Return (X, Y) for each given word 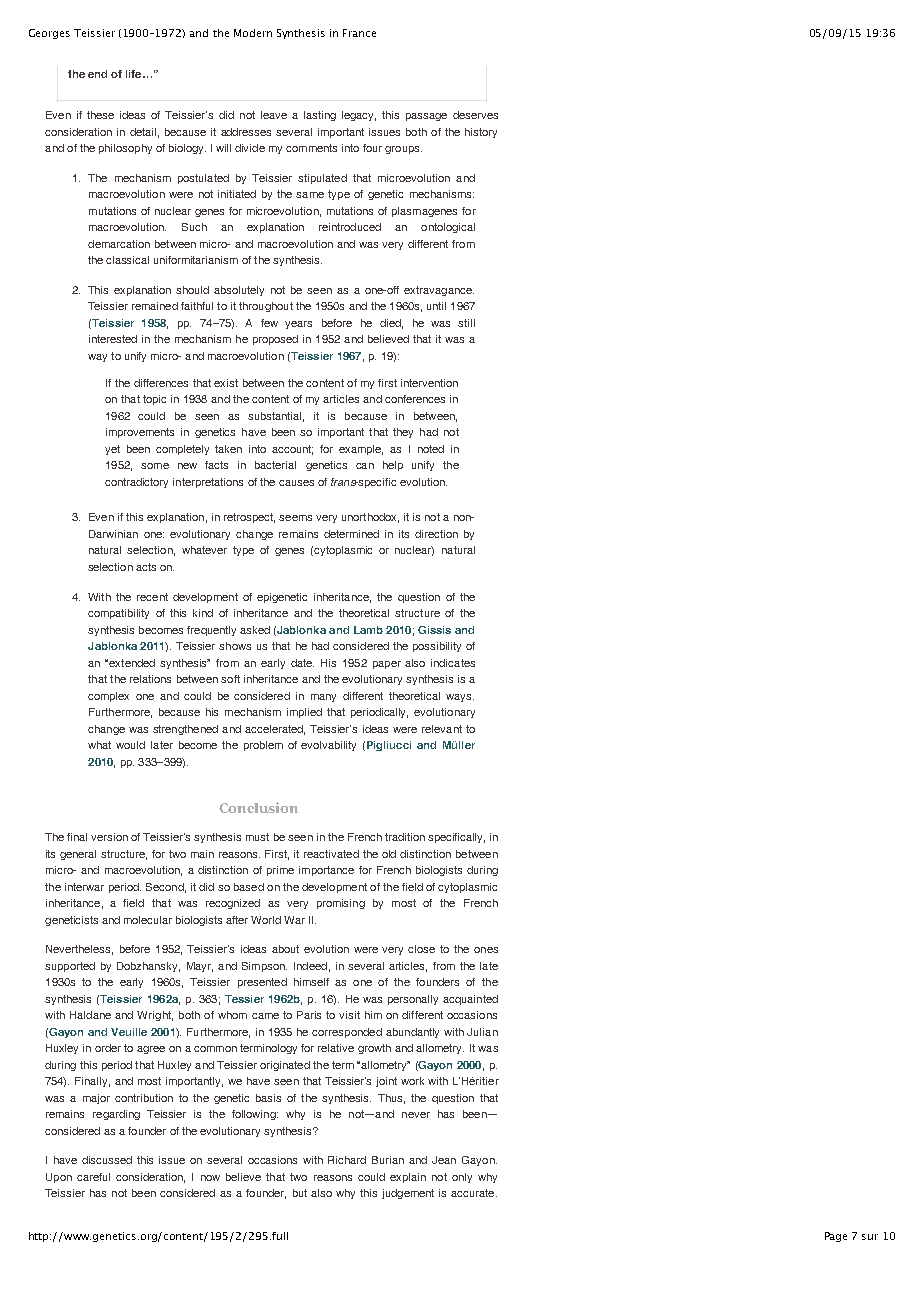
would (130, 745)
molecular (148, 920)
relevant (442, 729)
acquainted (470, 1000)
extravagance (439, 291)
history (481, 133)
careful (93, 1177)
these (100, 115)
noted (431, 449)
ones (486, 950)
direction (436, 534)
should (192, 290)
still (466, 323)
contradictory (136, 483)
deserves (475, 115)
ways (460, 698)
